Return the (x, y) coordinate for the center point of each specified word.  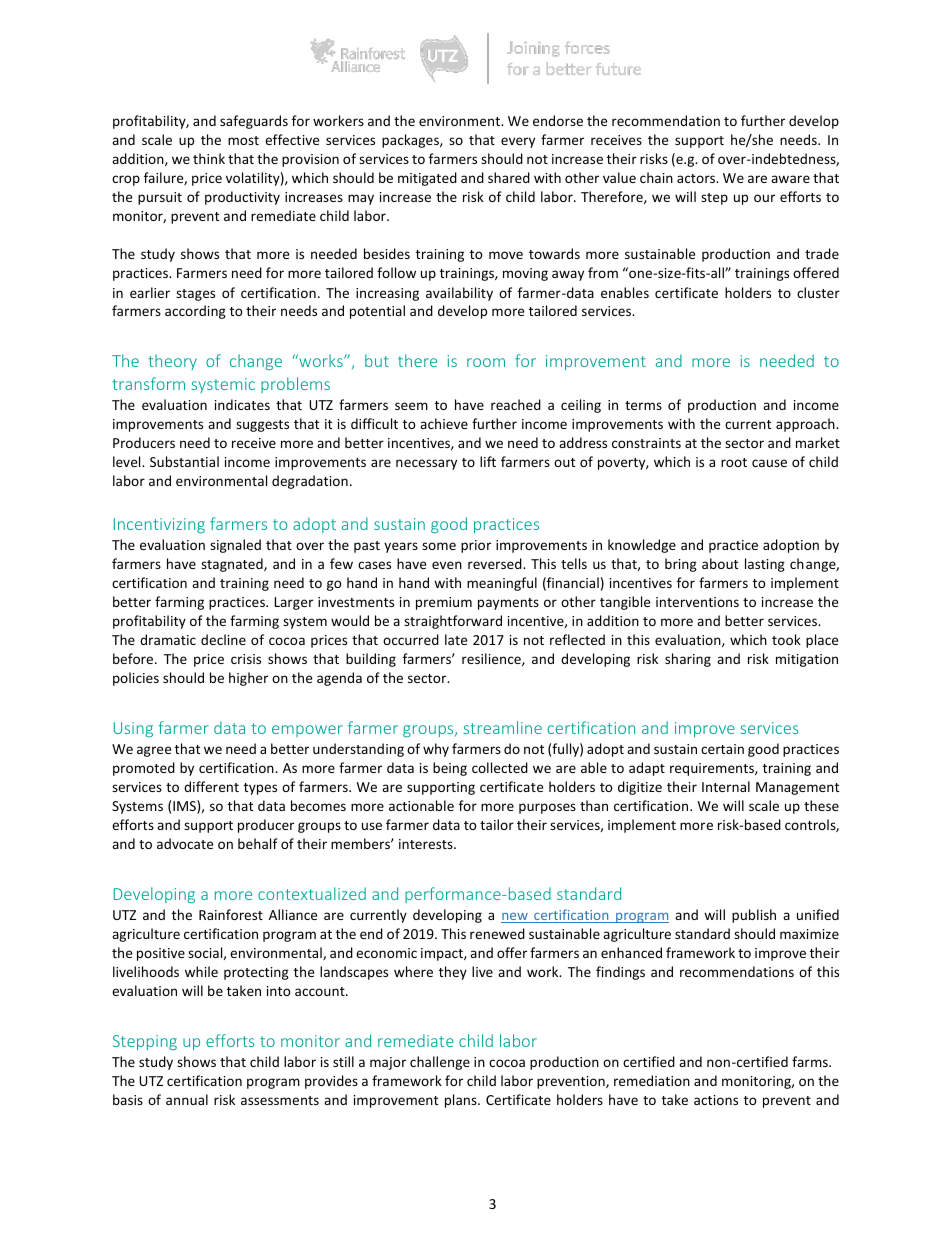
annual (187, 1099)
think (209, 158)
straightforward (453, 622)
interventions (697, 602)
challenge (440, 1063)
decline (223, 639)
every (518, 142)
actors (697, 178)
